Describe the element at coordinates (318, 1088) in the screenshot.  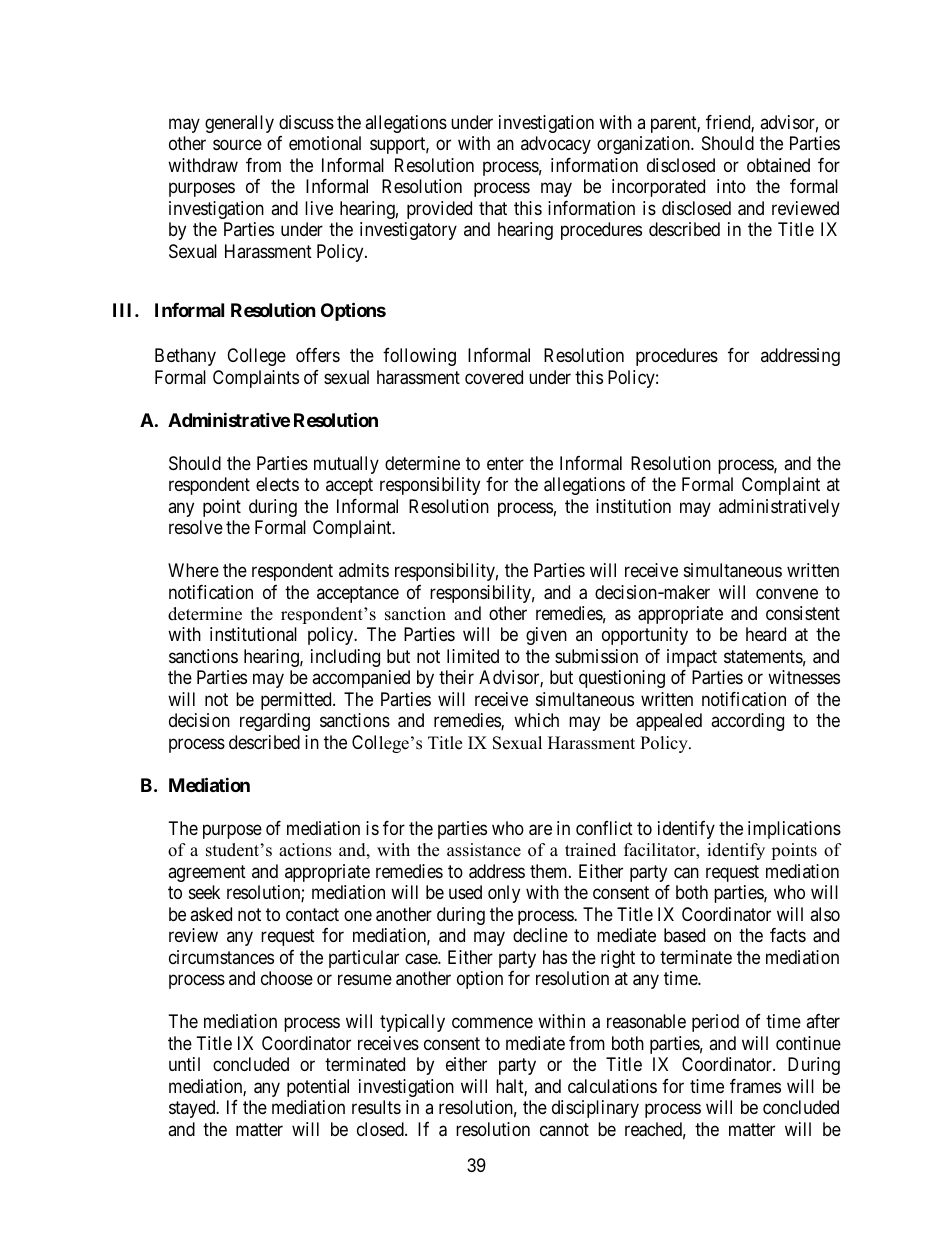
I see `potential` at that location.
